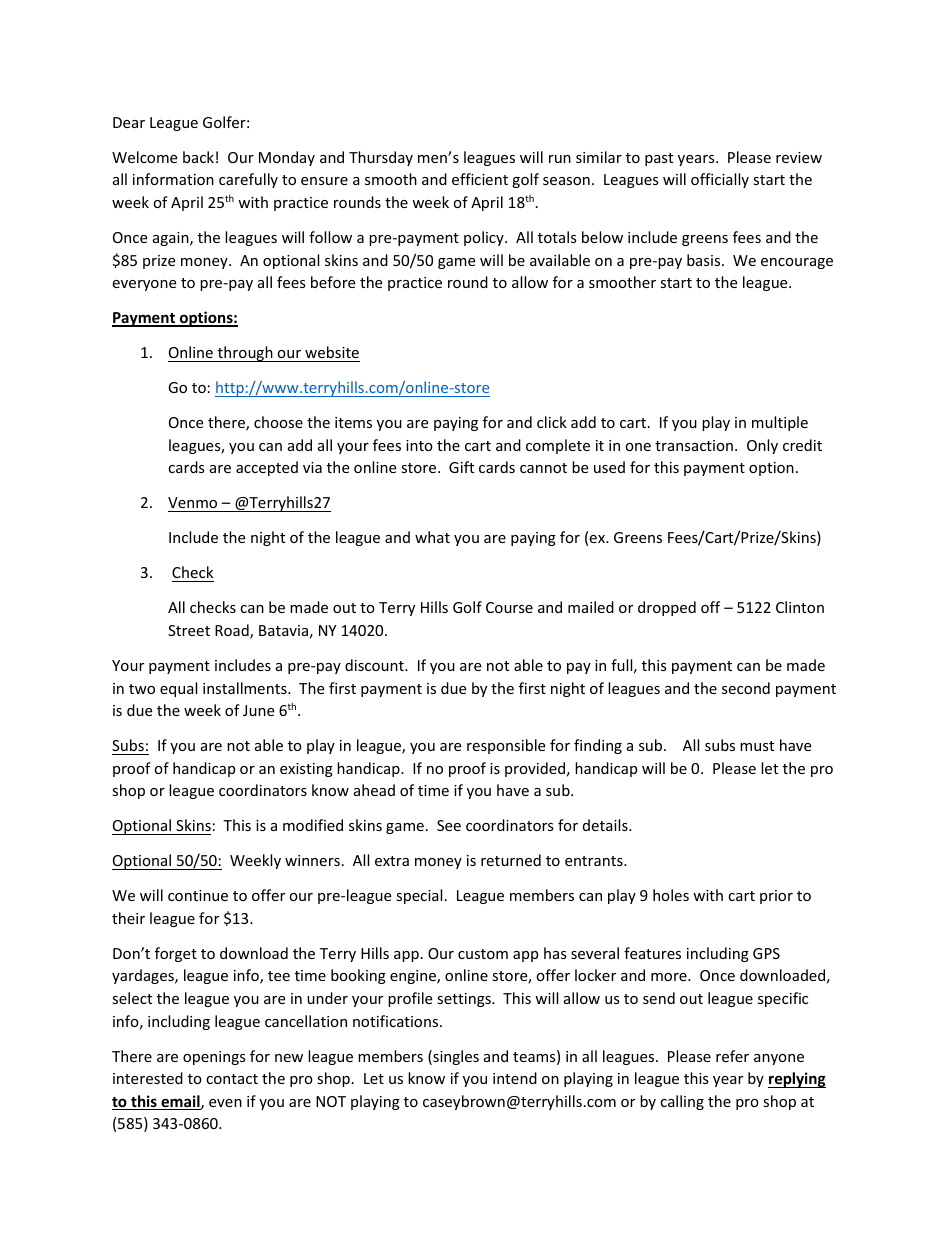 The image size is (952, 1233). Describe the element at coordinates (198, 157) in the page. I see `back` at that location.
